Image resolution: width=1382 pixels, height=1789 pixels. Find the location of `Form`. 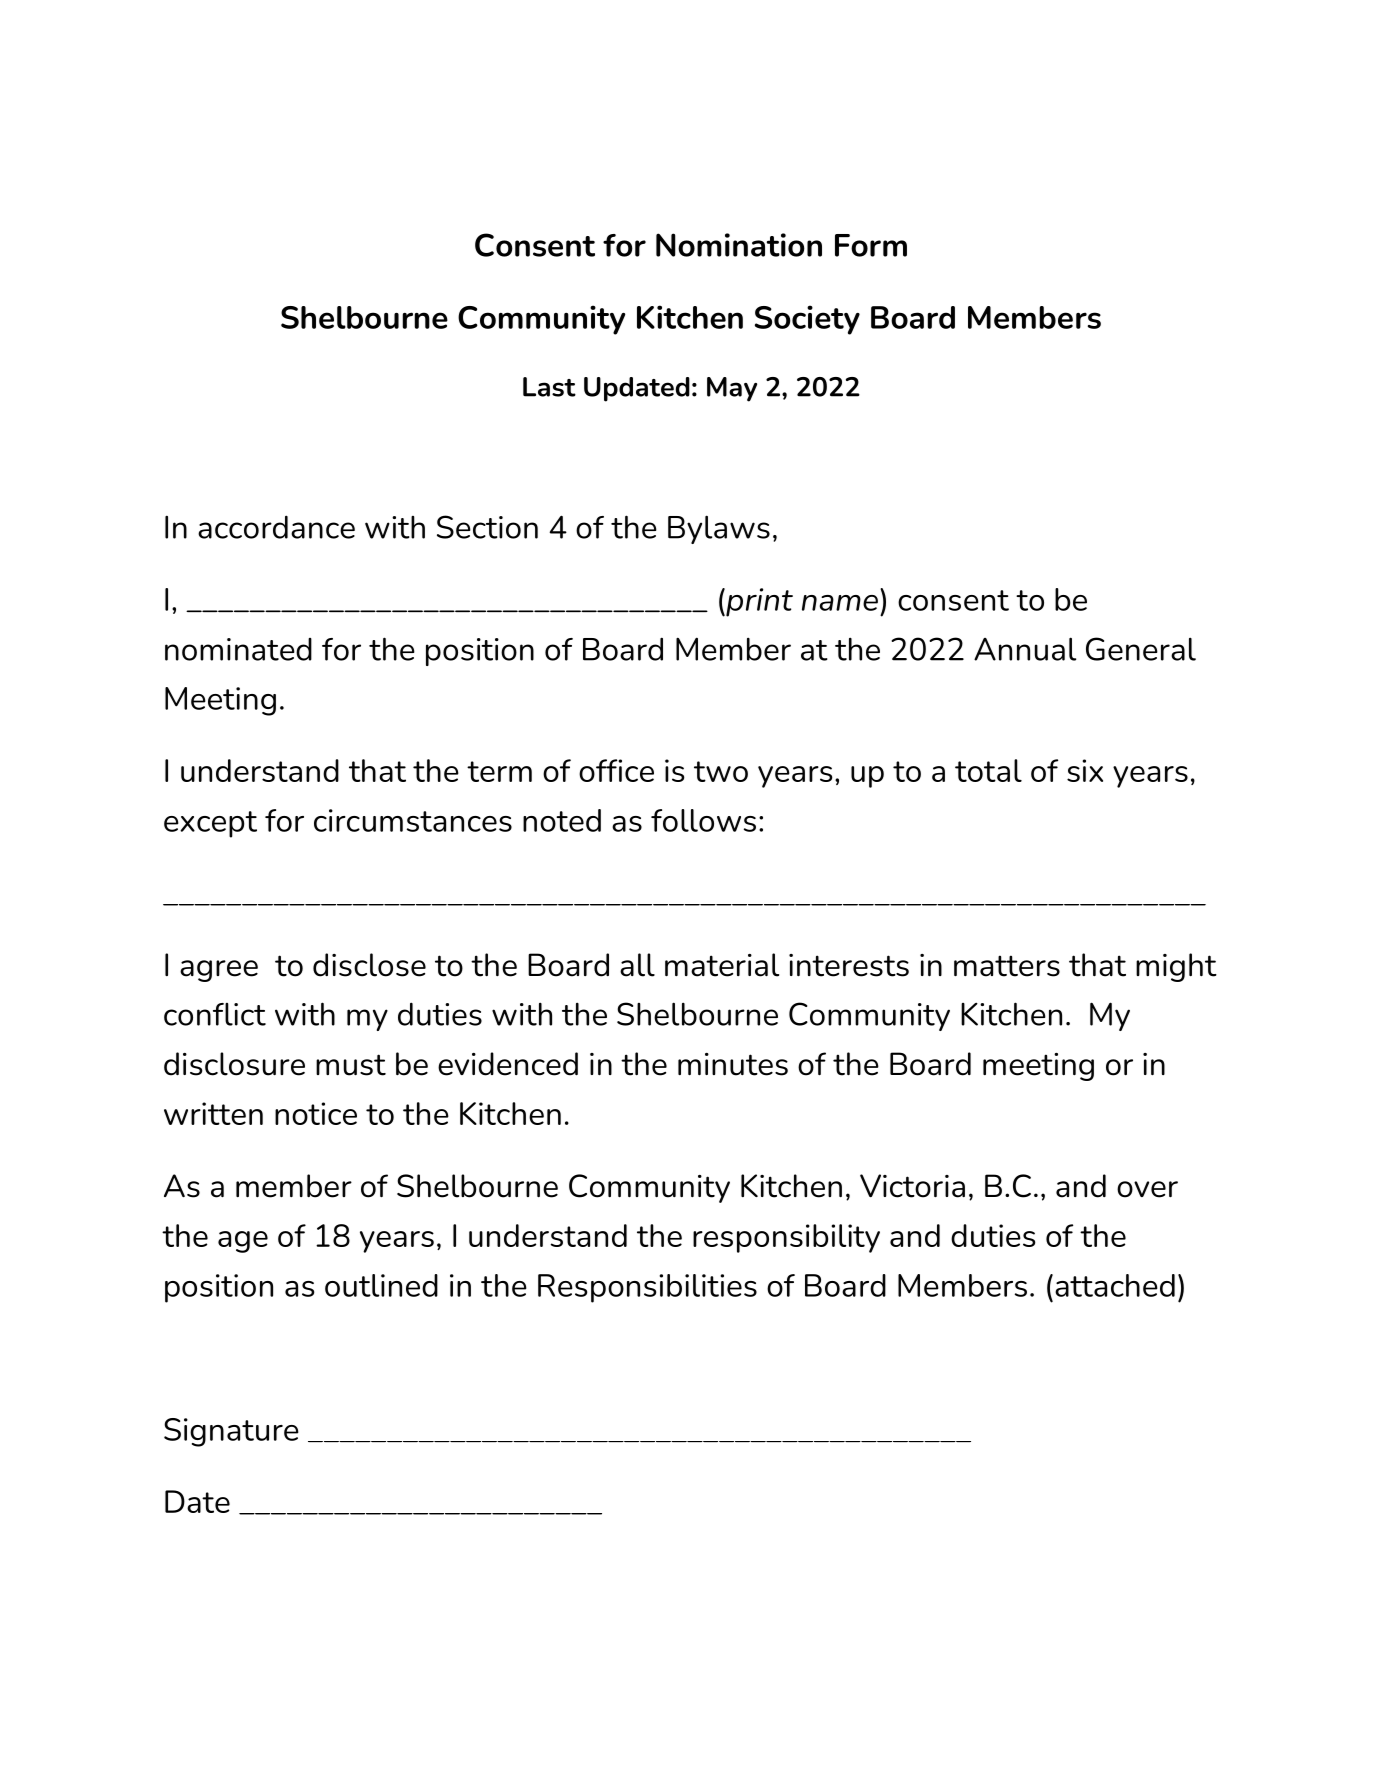

Form is located at coordinates (871, 245).
